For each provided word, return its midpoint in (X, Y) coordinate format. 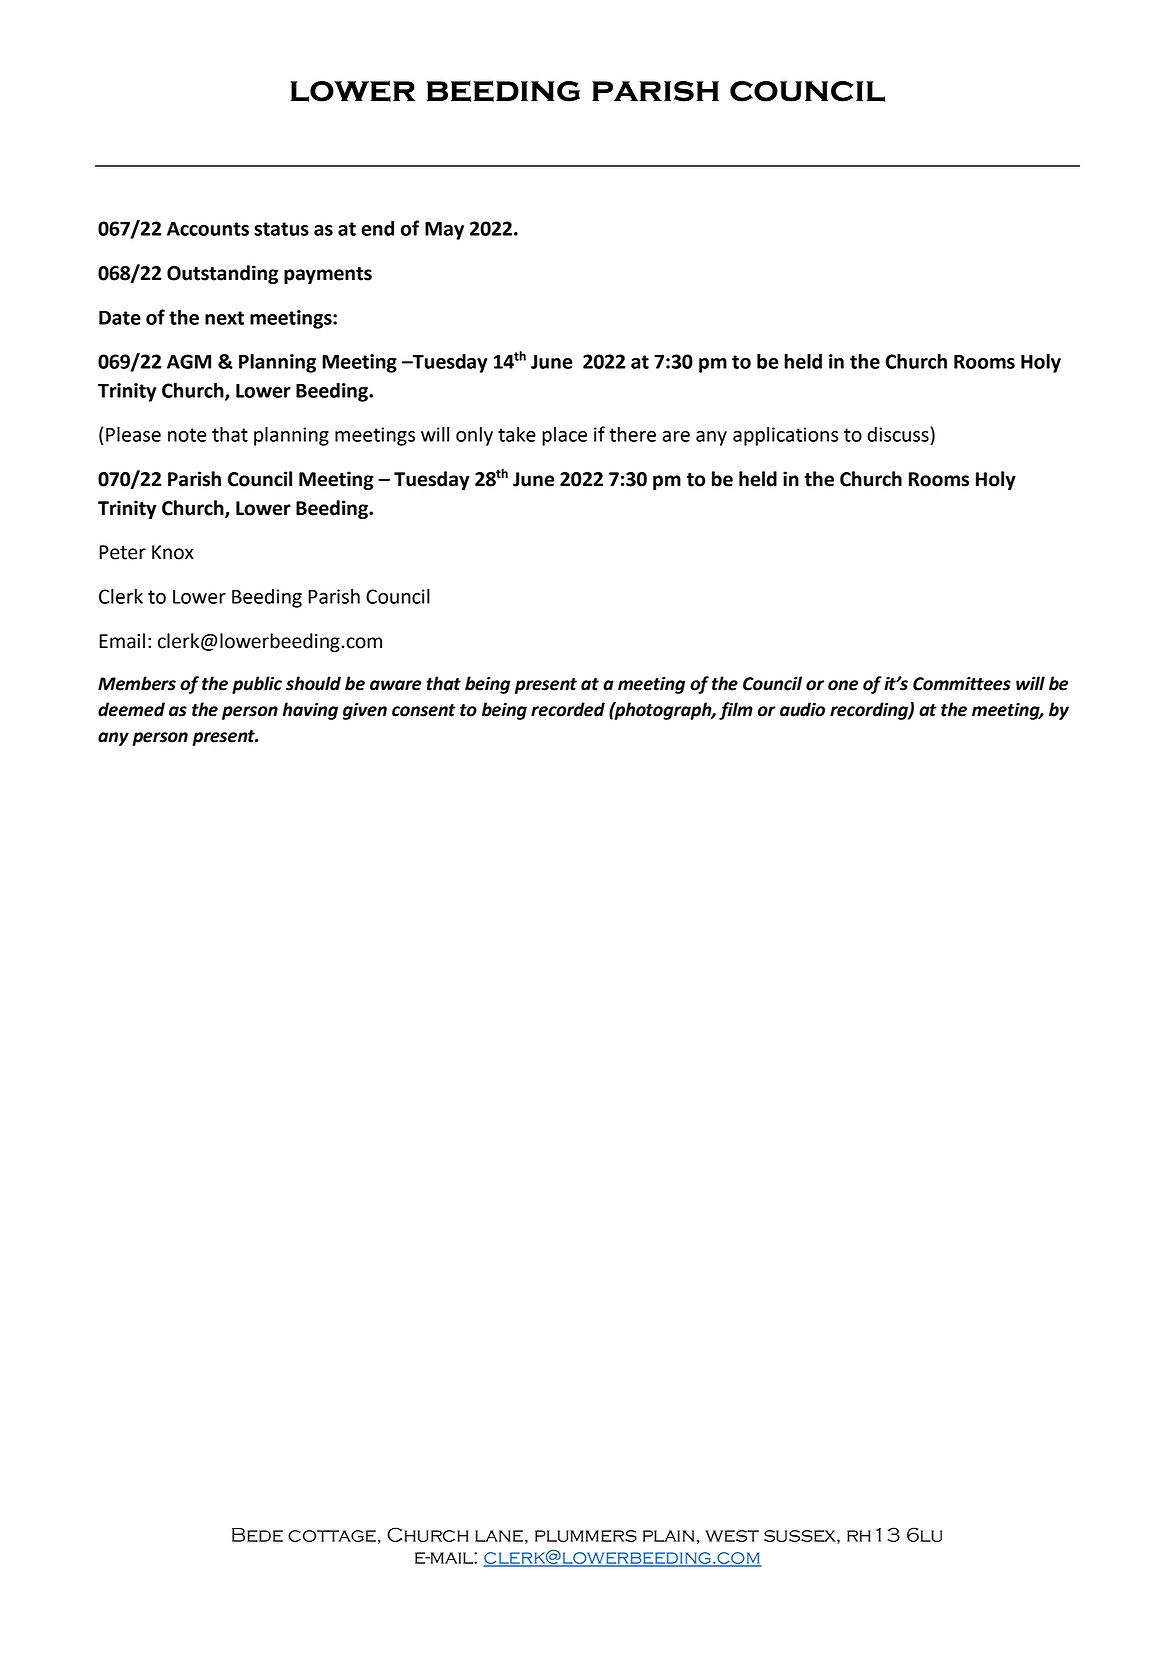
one (843, 685)
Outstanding (222, 274)
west (732, 1536)
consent (424, 710)
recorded (568, 709)
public (257, 685)
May (444, 231)
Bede (257, 1535)
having (310, 711)
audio (802, 709)
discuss (899, 434)
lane (499, 1536)
